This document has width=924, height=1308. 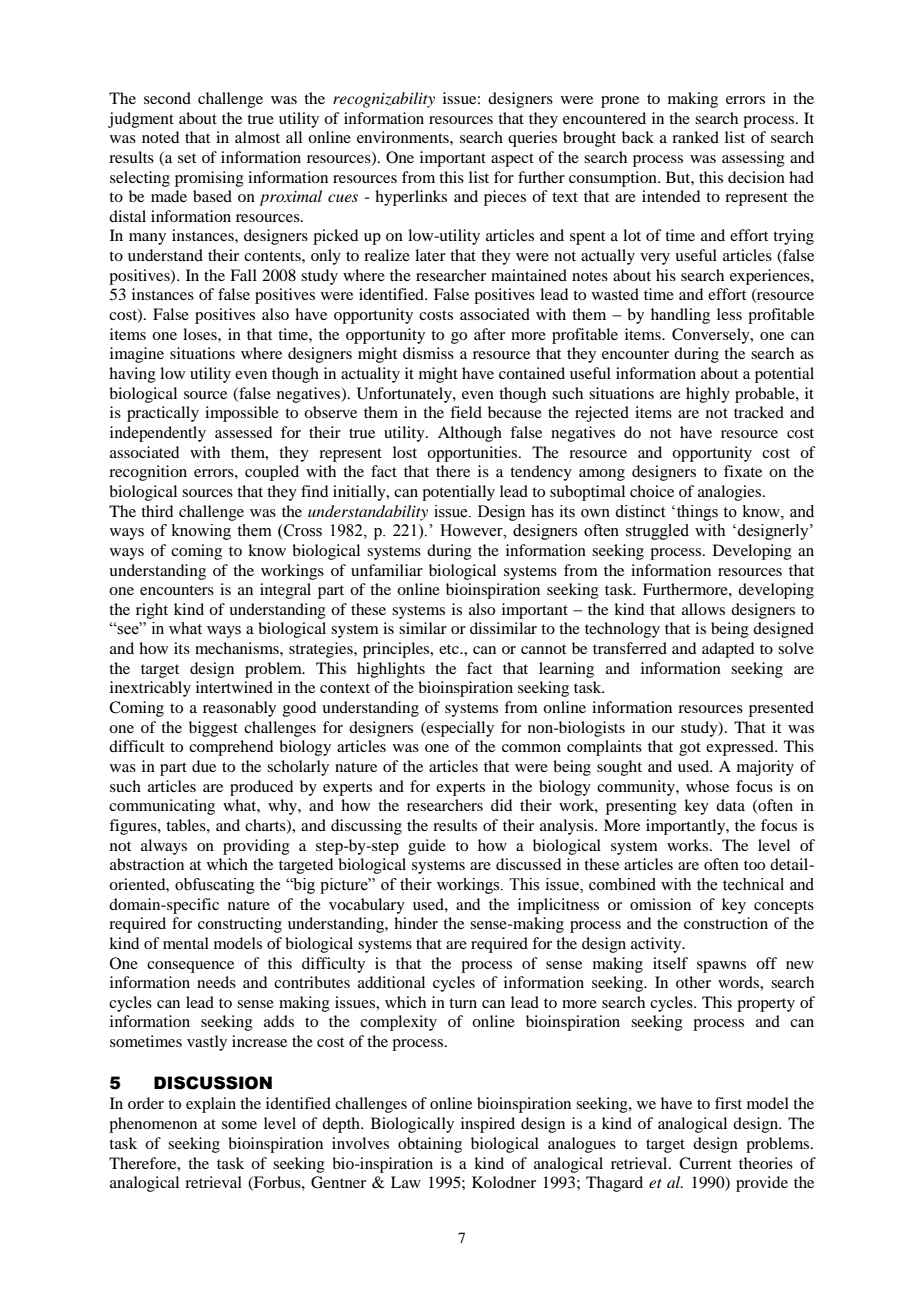 What do you see at coordinates (512, 160) in the document?
I see `aspect` at bounding box center [512, 160].
